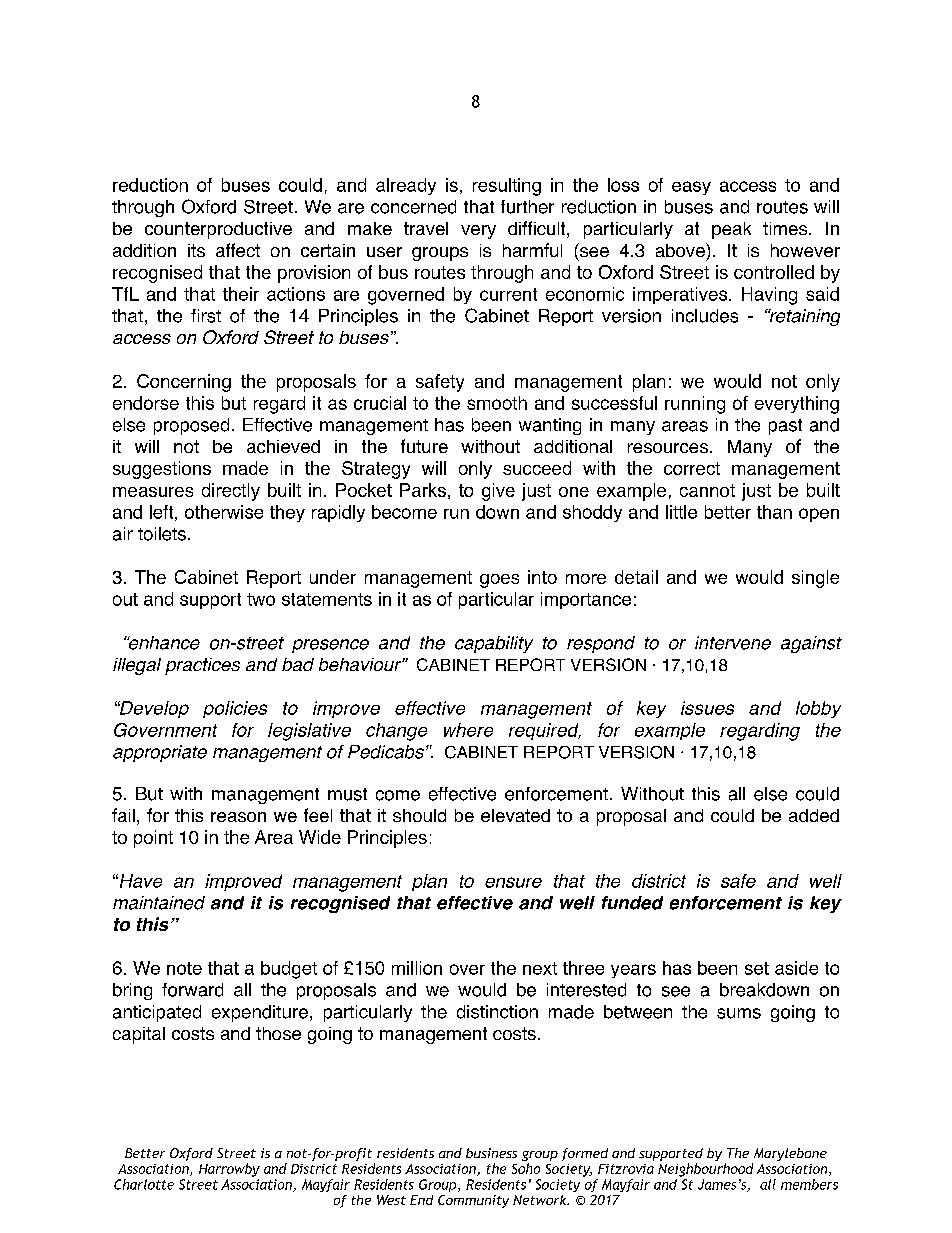  Describe the element at coordinates (731, 230) in the image. I see `peak` at that location.
